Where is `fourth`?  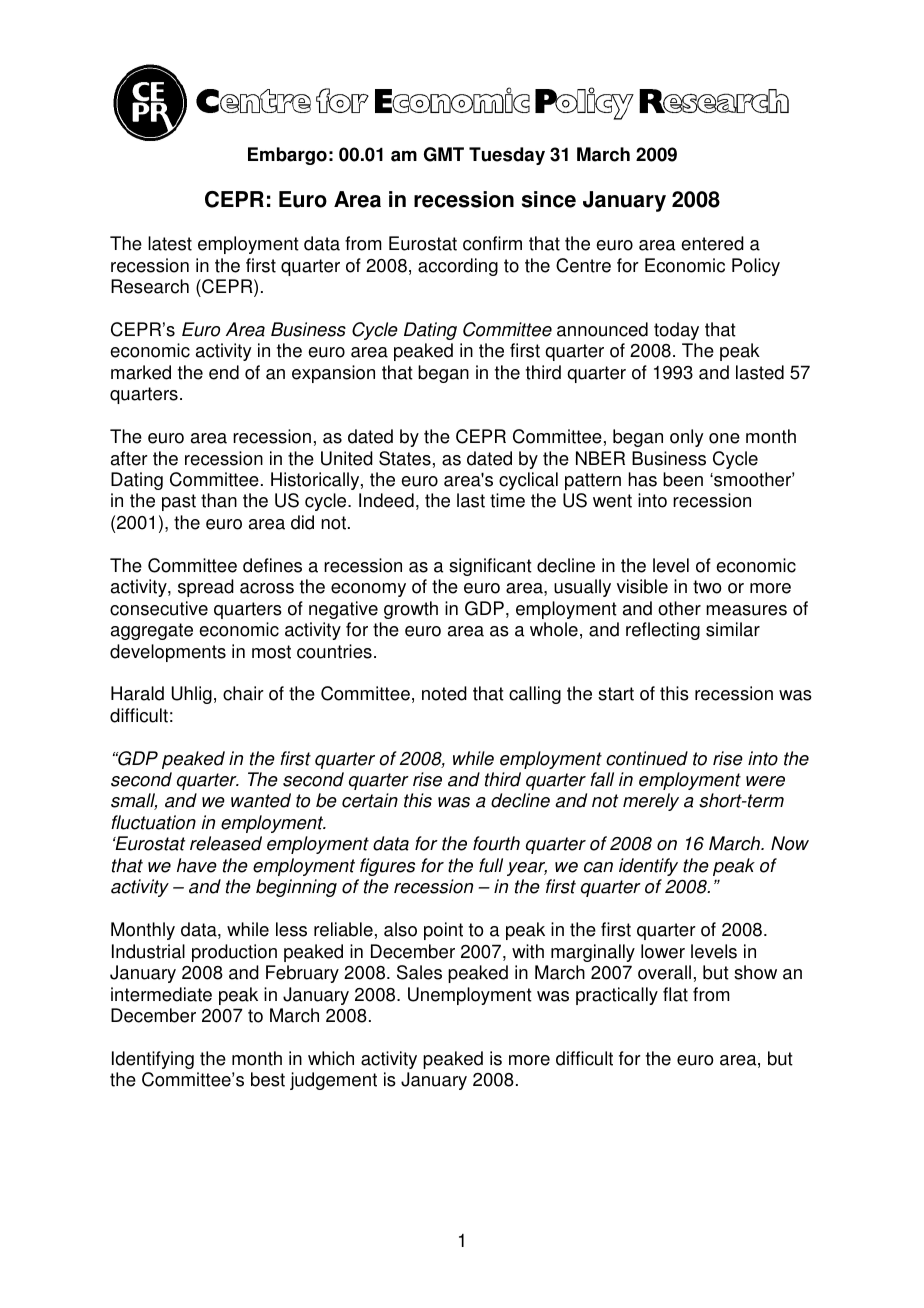
fourth is located at coordinates (496, 843).
